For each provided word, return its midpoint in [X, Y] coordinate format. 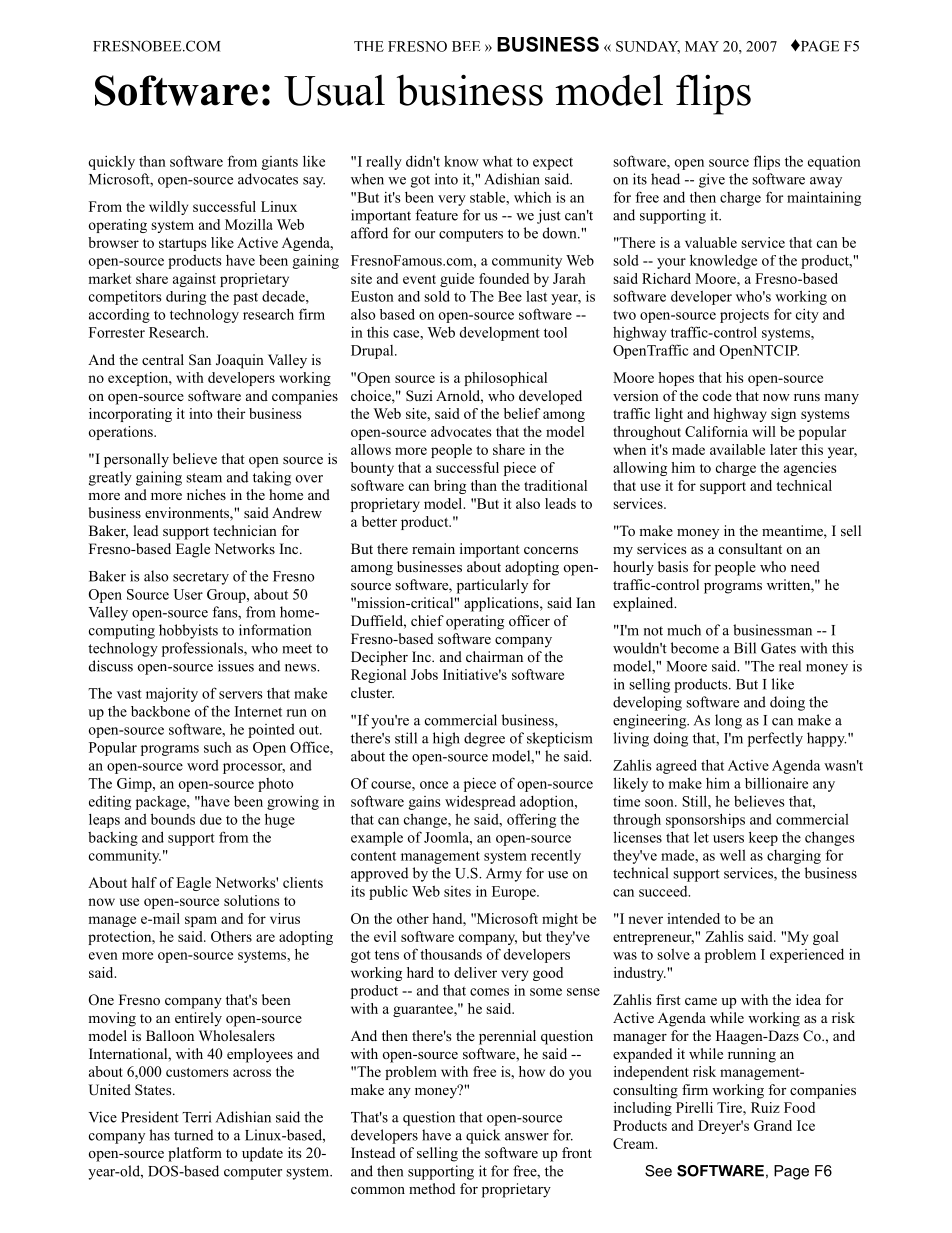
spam [201, 921]
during [186, 297]
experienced [807, 956]
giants [280, 163]
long [728, 721]
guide [457, 280]
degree [484, 739]
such [218, 747]
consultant [750, 548]
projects [744, 316]
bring [450, 487]
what [498, 161]
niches [206, 494]
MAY [702, 46]
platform [195, 1154]
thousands [451, 954]
